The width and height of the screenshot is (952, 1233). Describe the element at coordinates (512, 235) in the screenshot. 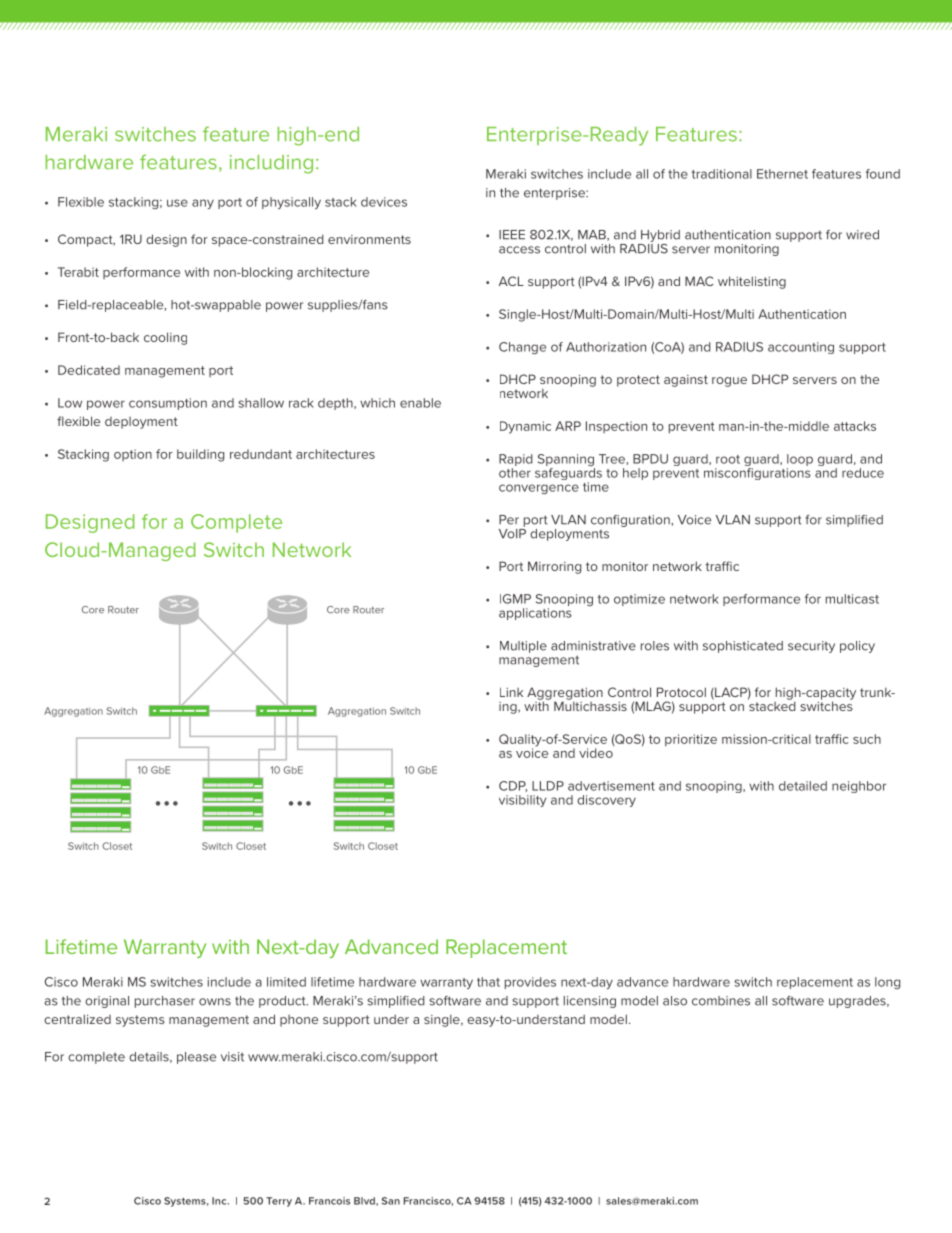

I see `IEEE` at that location.
